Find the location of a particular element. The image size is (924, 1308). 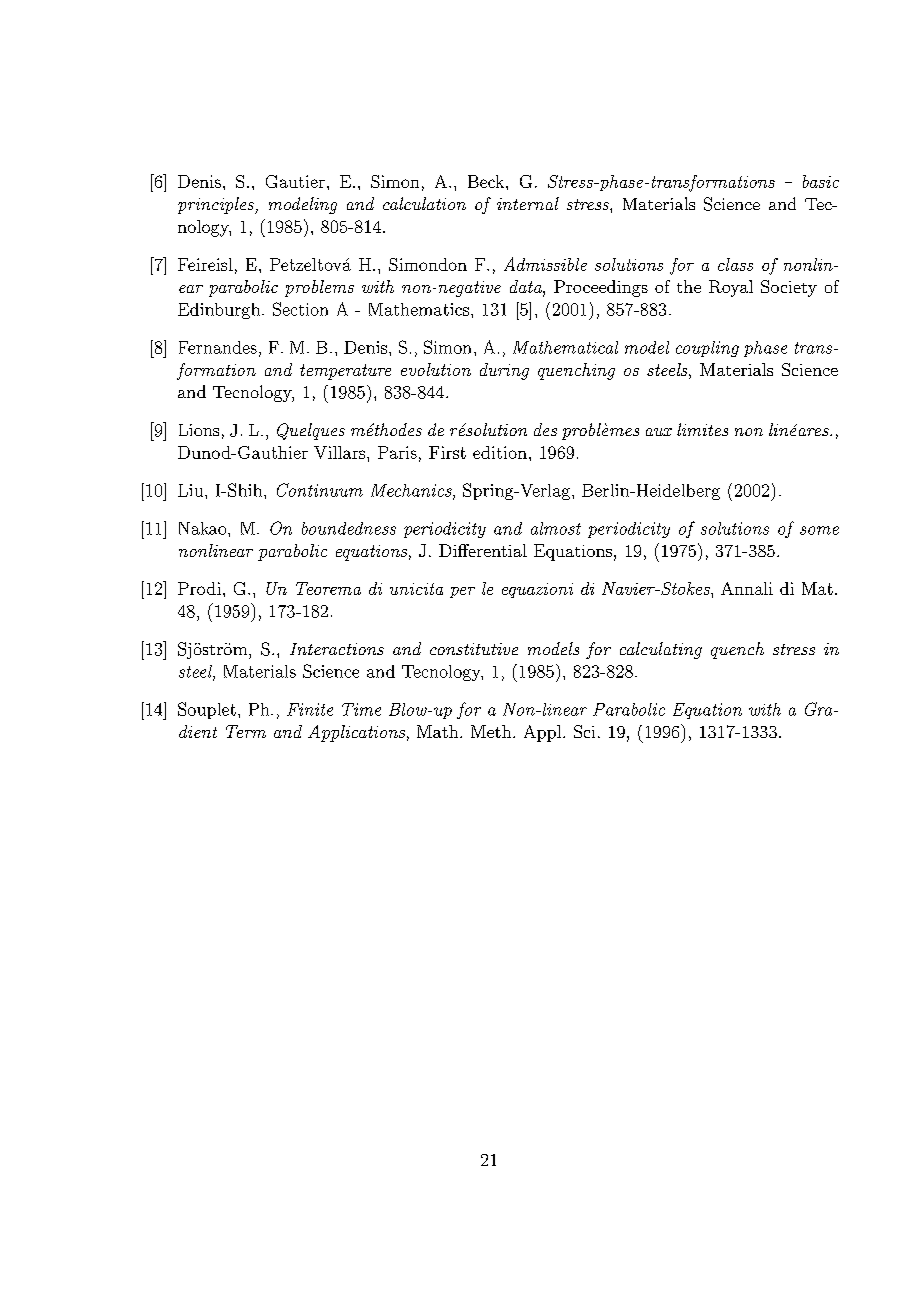

Meth is located at coordinates (492, 731).
